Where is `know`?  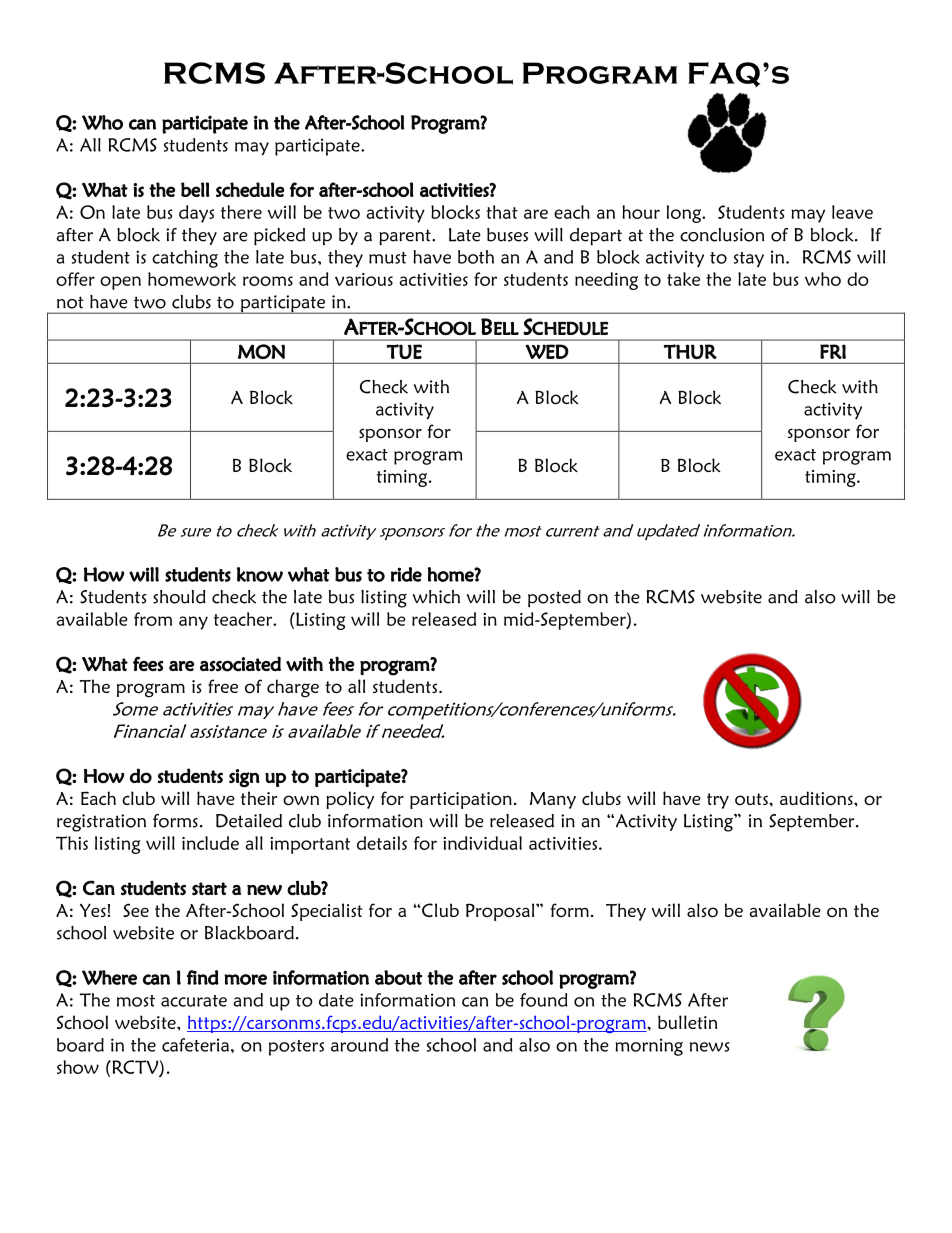
know is located at coordinates (260, 574).
